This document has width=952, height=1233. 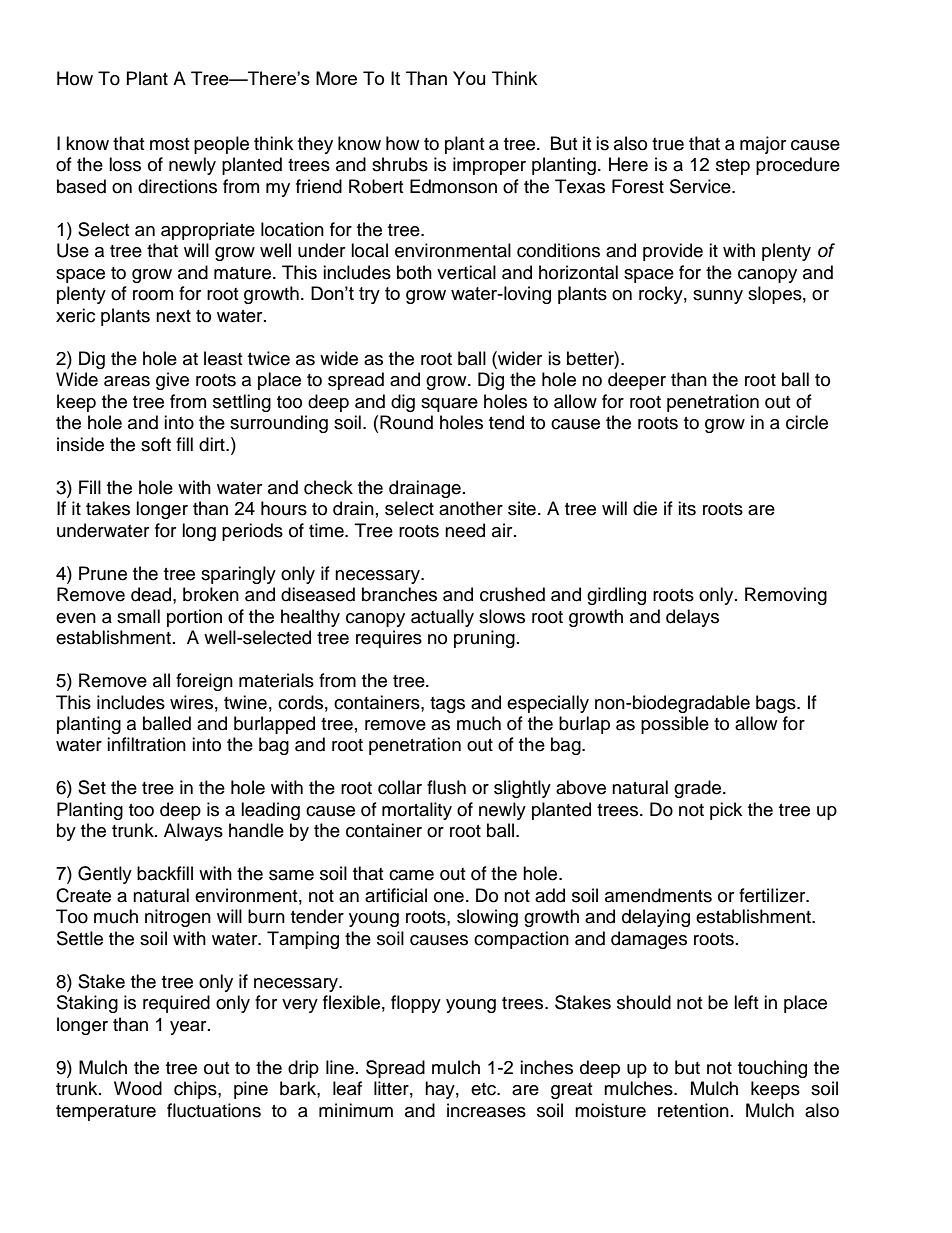 I want to click on major, so click(x=763, y=145).
